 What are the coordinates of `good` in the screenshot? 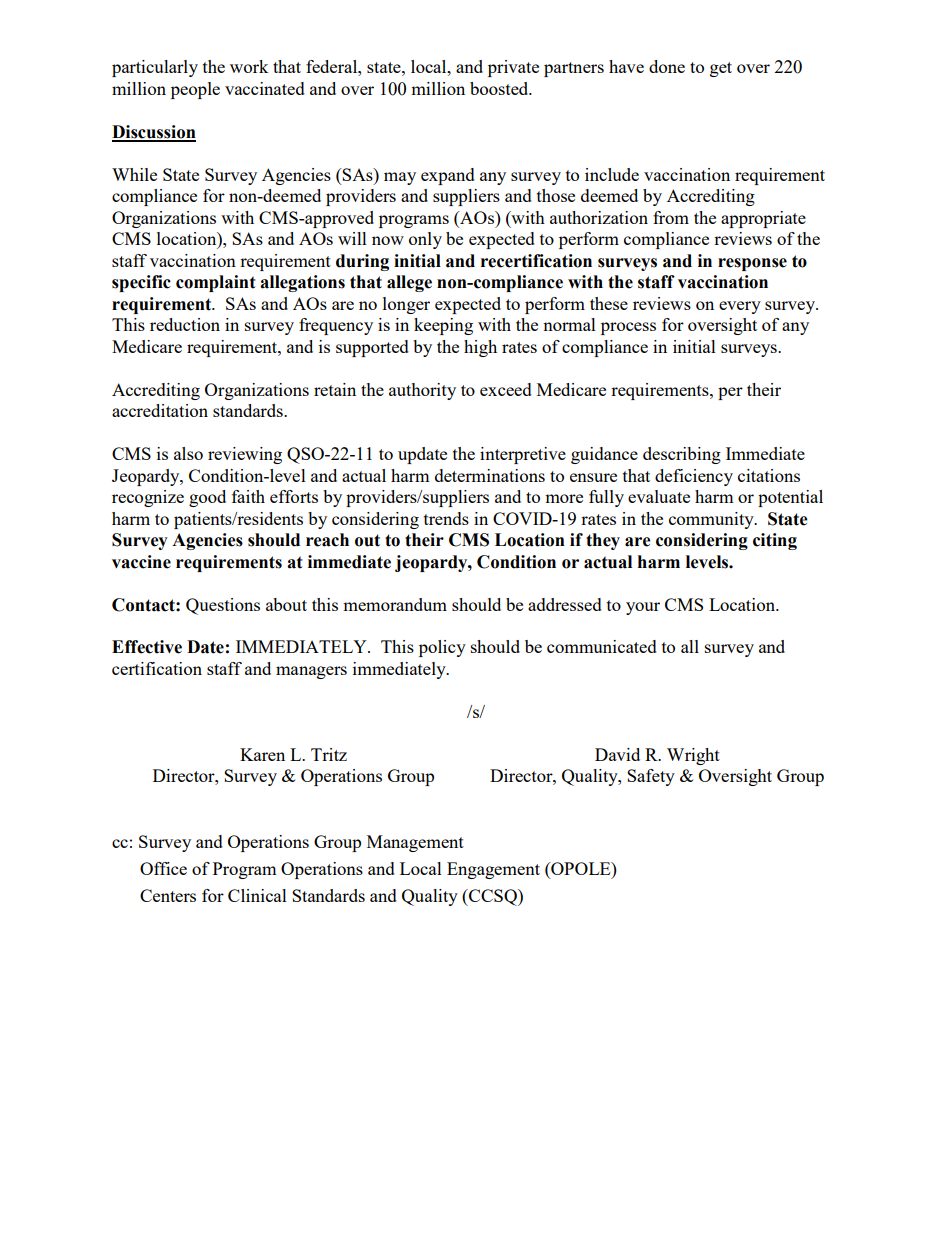 It's located at (207, 498).
